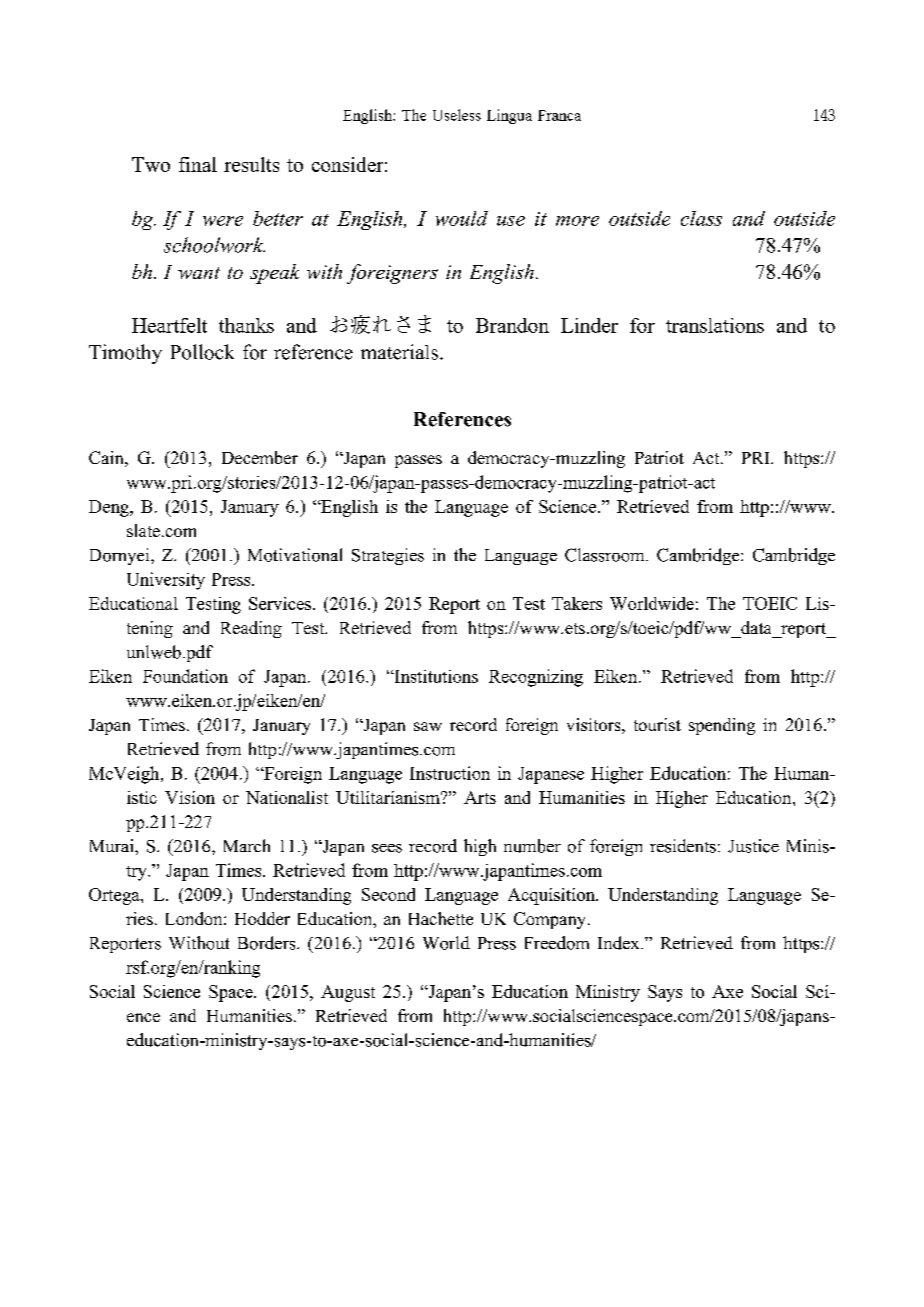 The height and width of the screenshot is (1307, 924). Describe the element at coordinates (577, 603) in the screenshot. I see `Takers` at that location.
